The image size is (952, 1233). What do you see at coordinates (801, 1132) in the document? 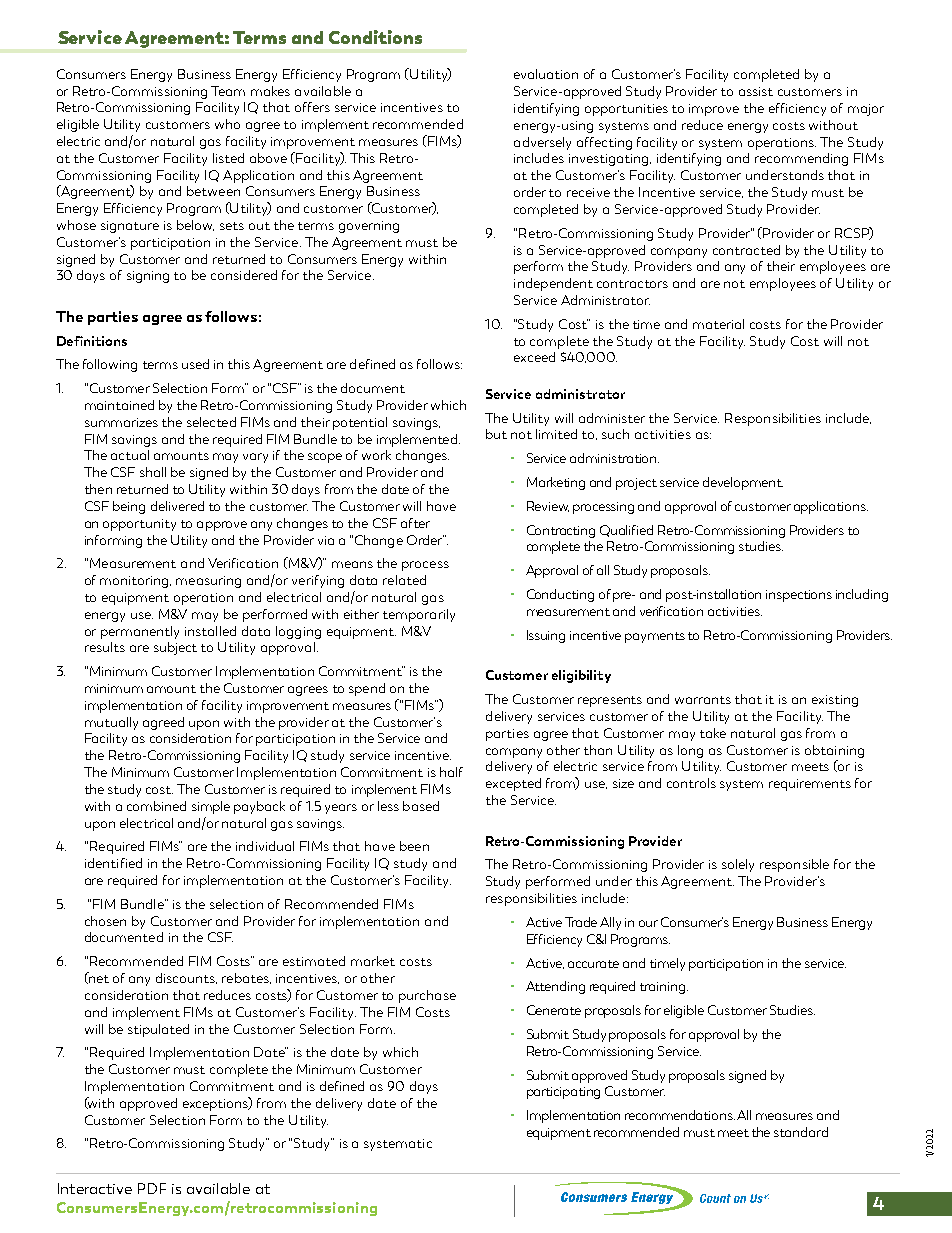
I see `standard` at bounding box center [801, 1132].
